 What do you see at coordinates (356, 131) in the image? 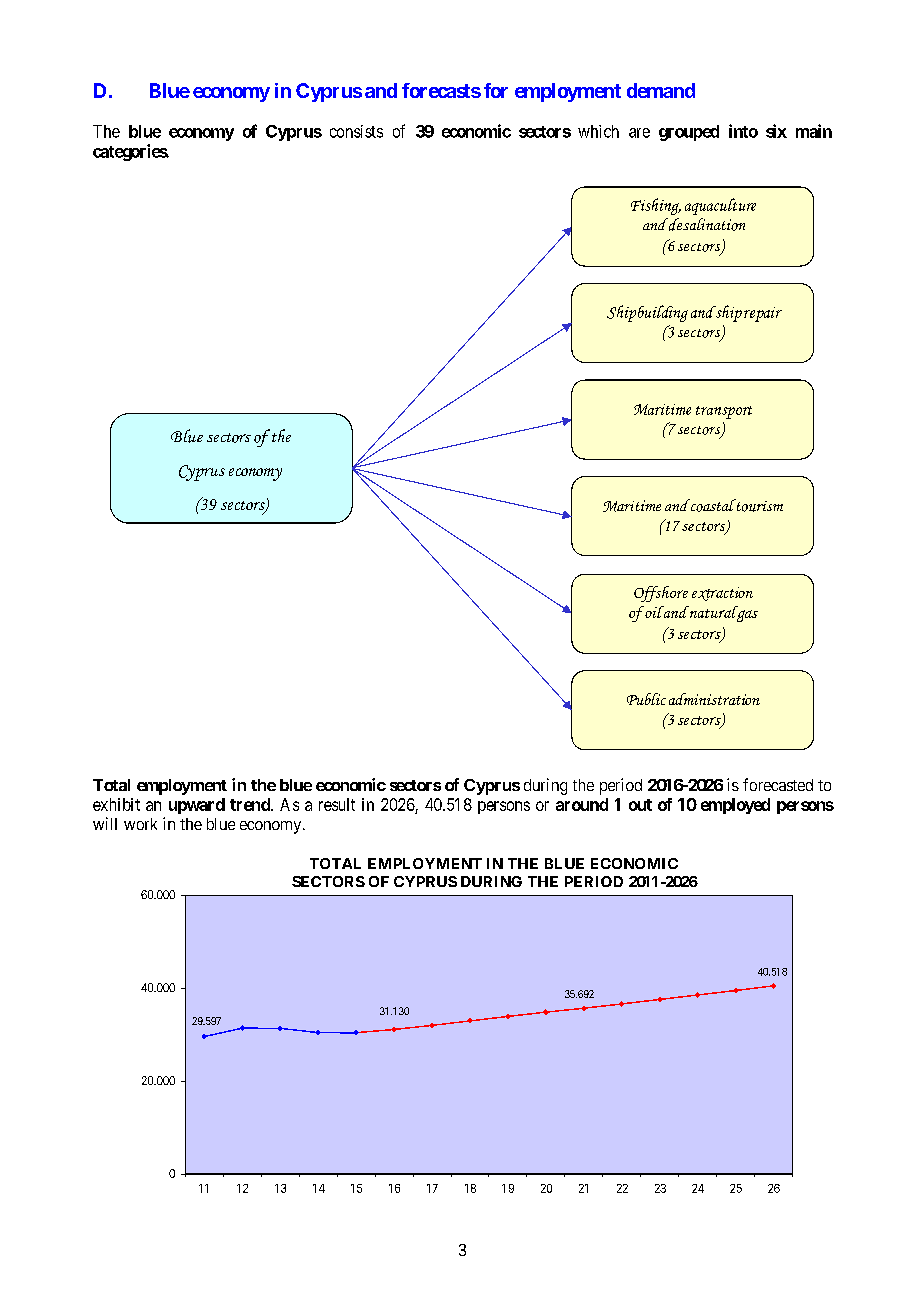
I see `consists` at bounding box center [356, 131].
